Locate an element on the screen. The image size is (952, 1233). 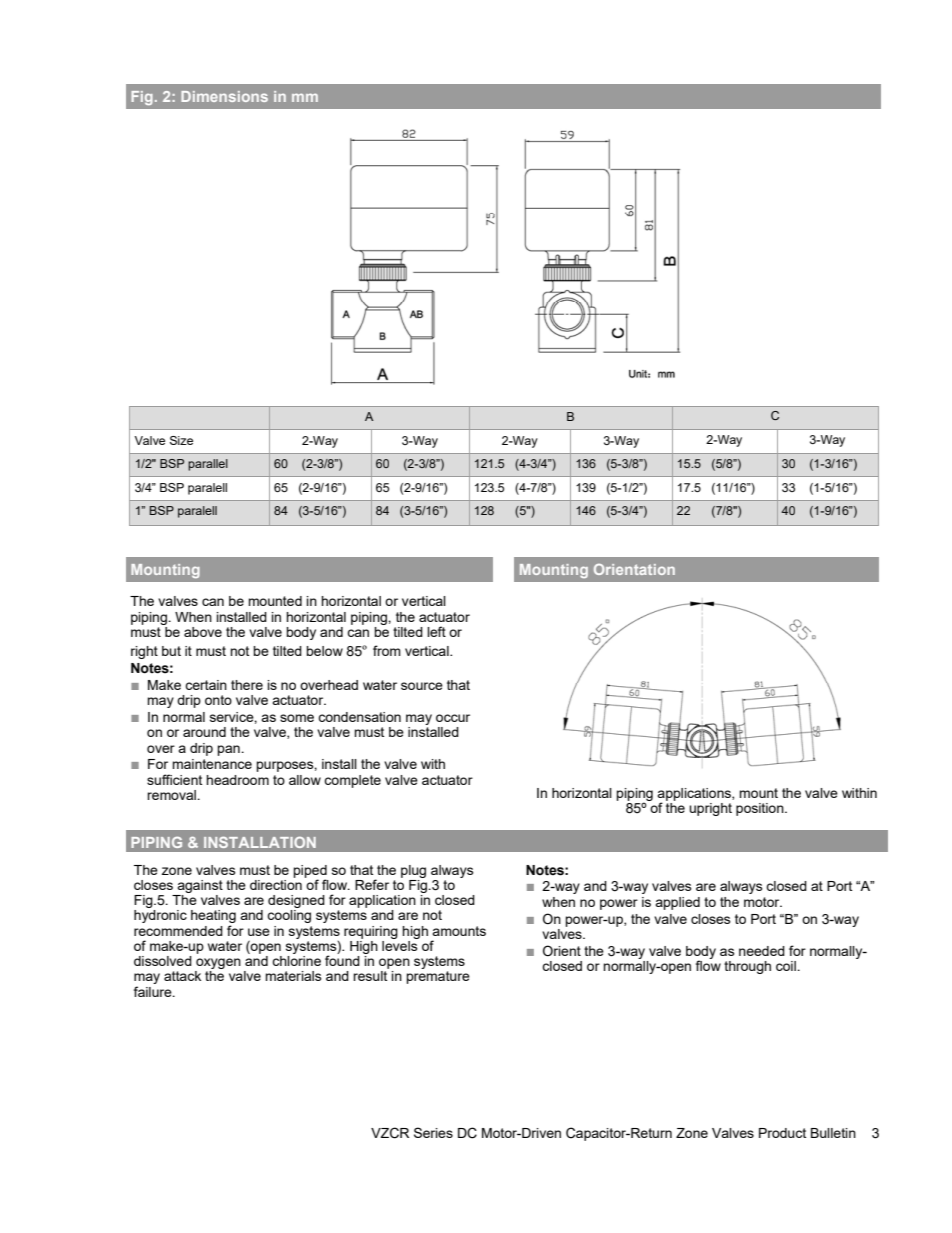
Product is located at coordinates (782, 1133).
